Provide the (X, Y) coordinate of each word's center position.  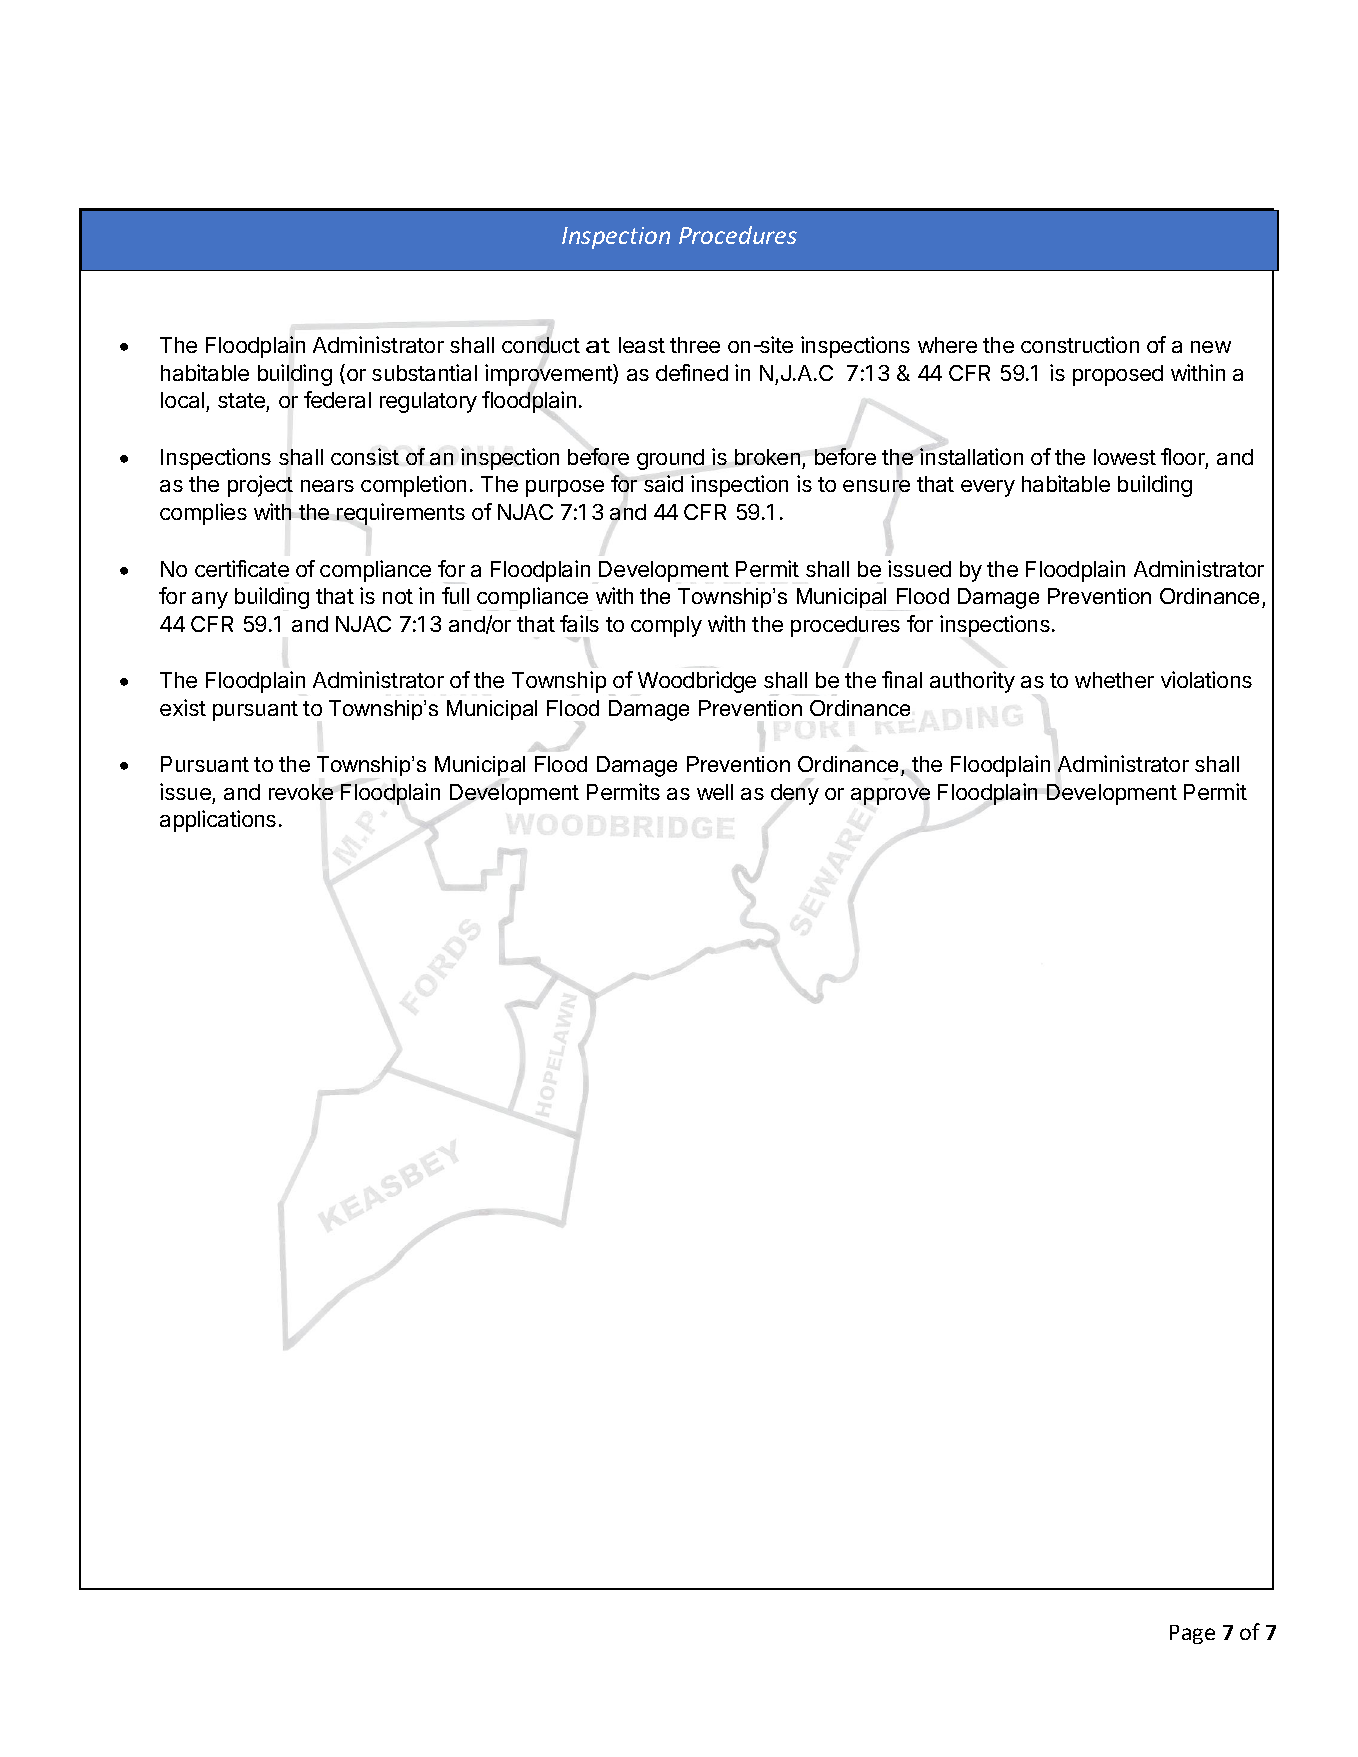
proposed (1118, 375)
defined (692, 372)
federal (337, 399)
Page (1192, 1634)
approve (890, 796)
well (715, 792)
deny (795, 794)
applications (218, 821)
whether (1114, 680)
